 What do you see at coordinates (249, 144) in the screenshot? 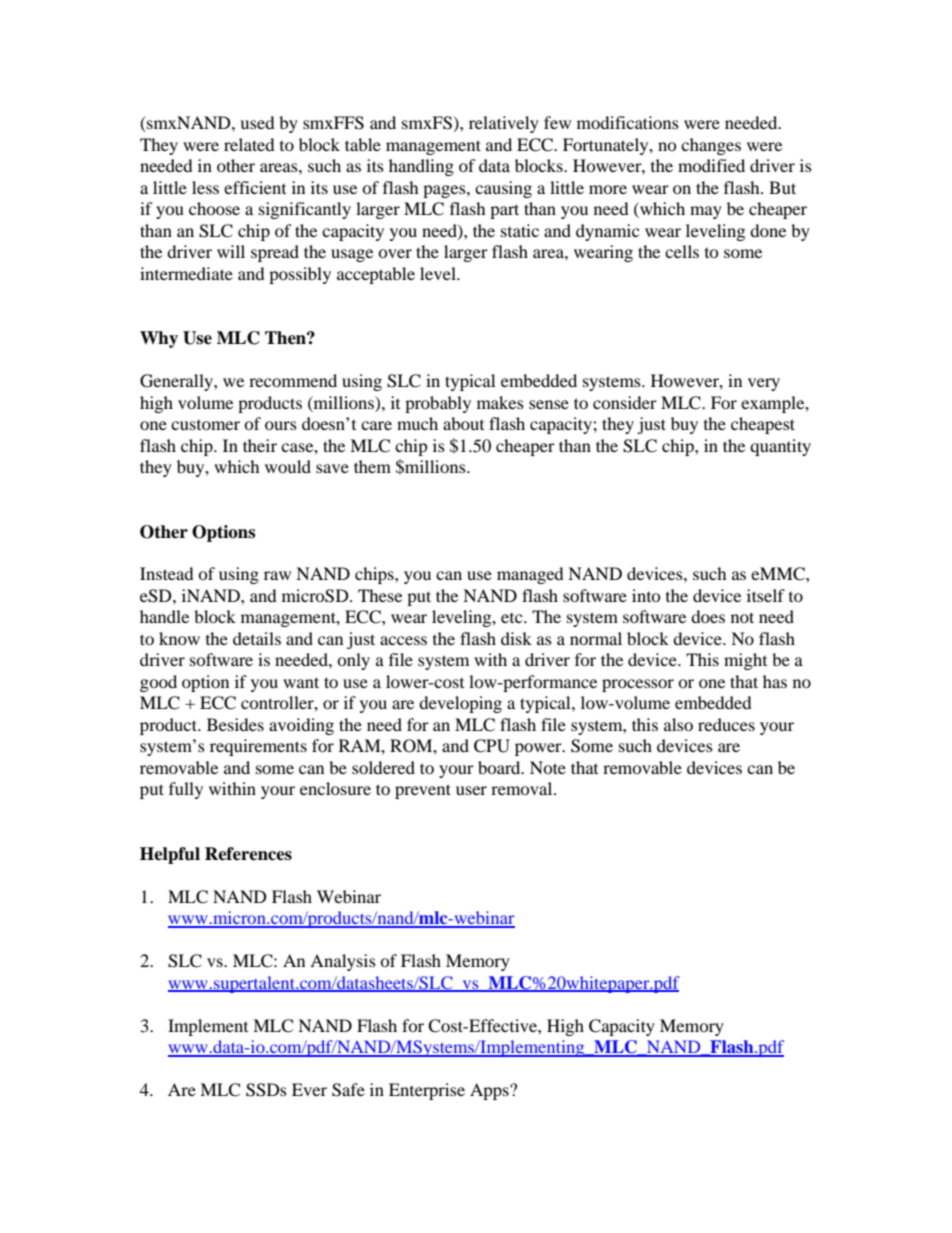
I see `related` at bounding box center [249, 144].
